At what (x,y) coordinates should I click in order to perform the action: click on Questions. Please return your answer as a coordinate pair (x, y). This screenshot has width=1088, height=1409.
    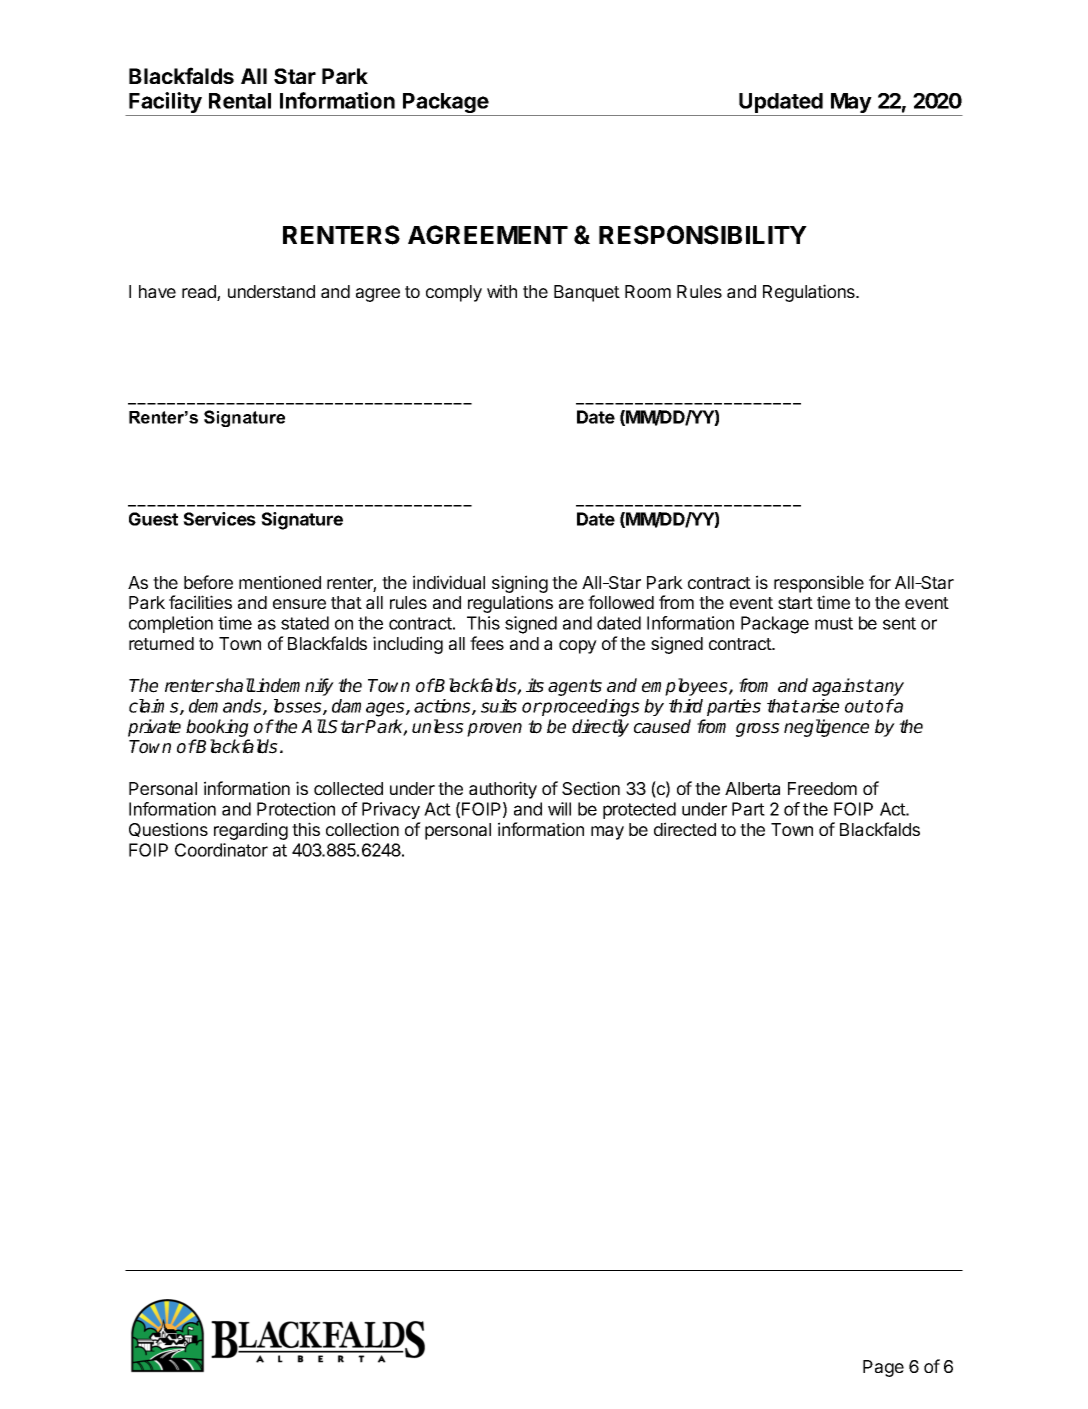
    Looking at the image, I should click on (168, 829).
